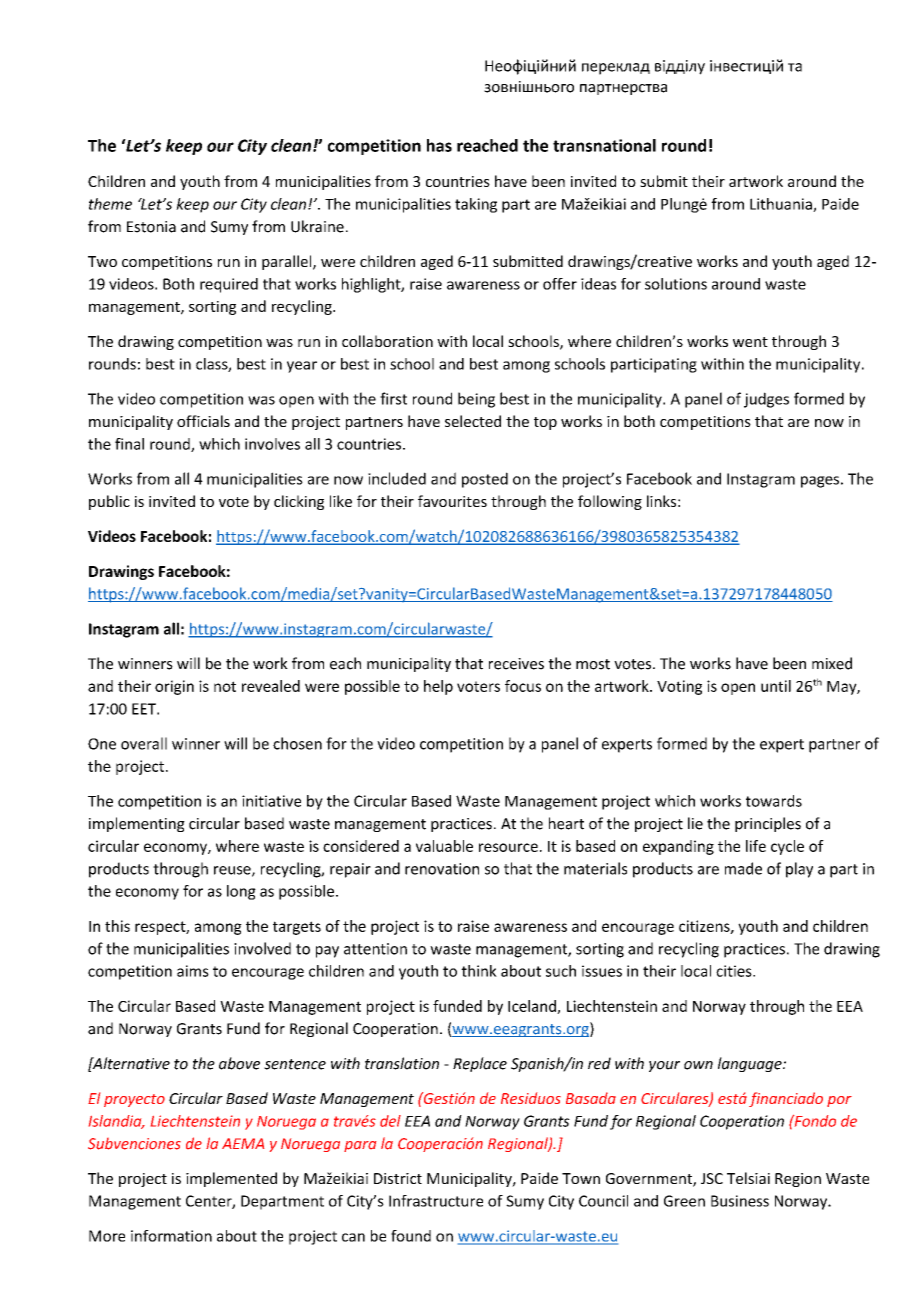 This image has width=924, height=1308. Describe the element at coordinates (476, 205) in the image. I see `taking` at that location.
